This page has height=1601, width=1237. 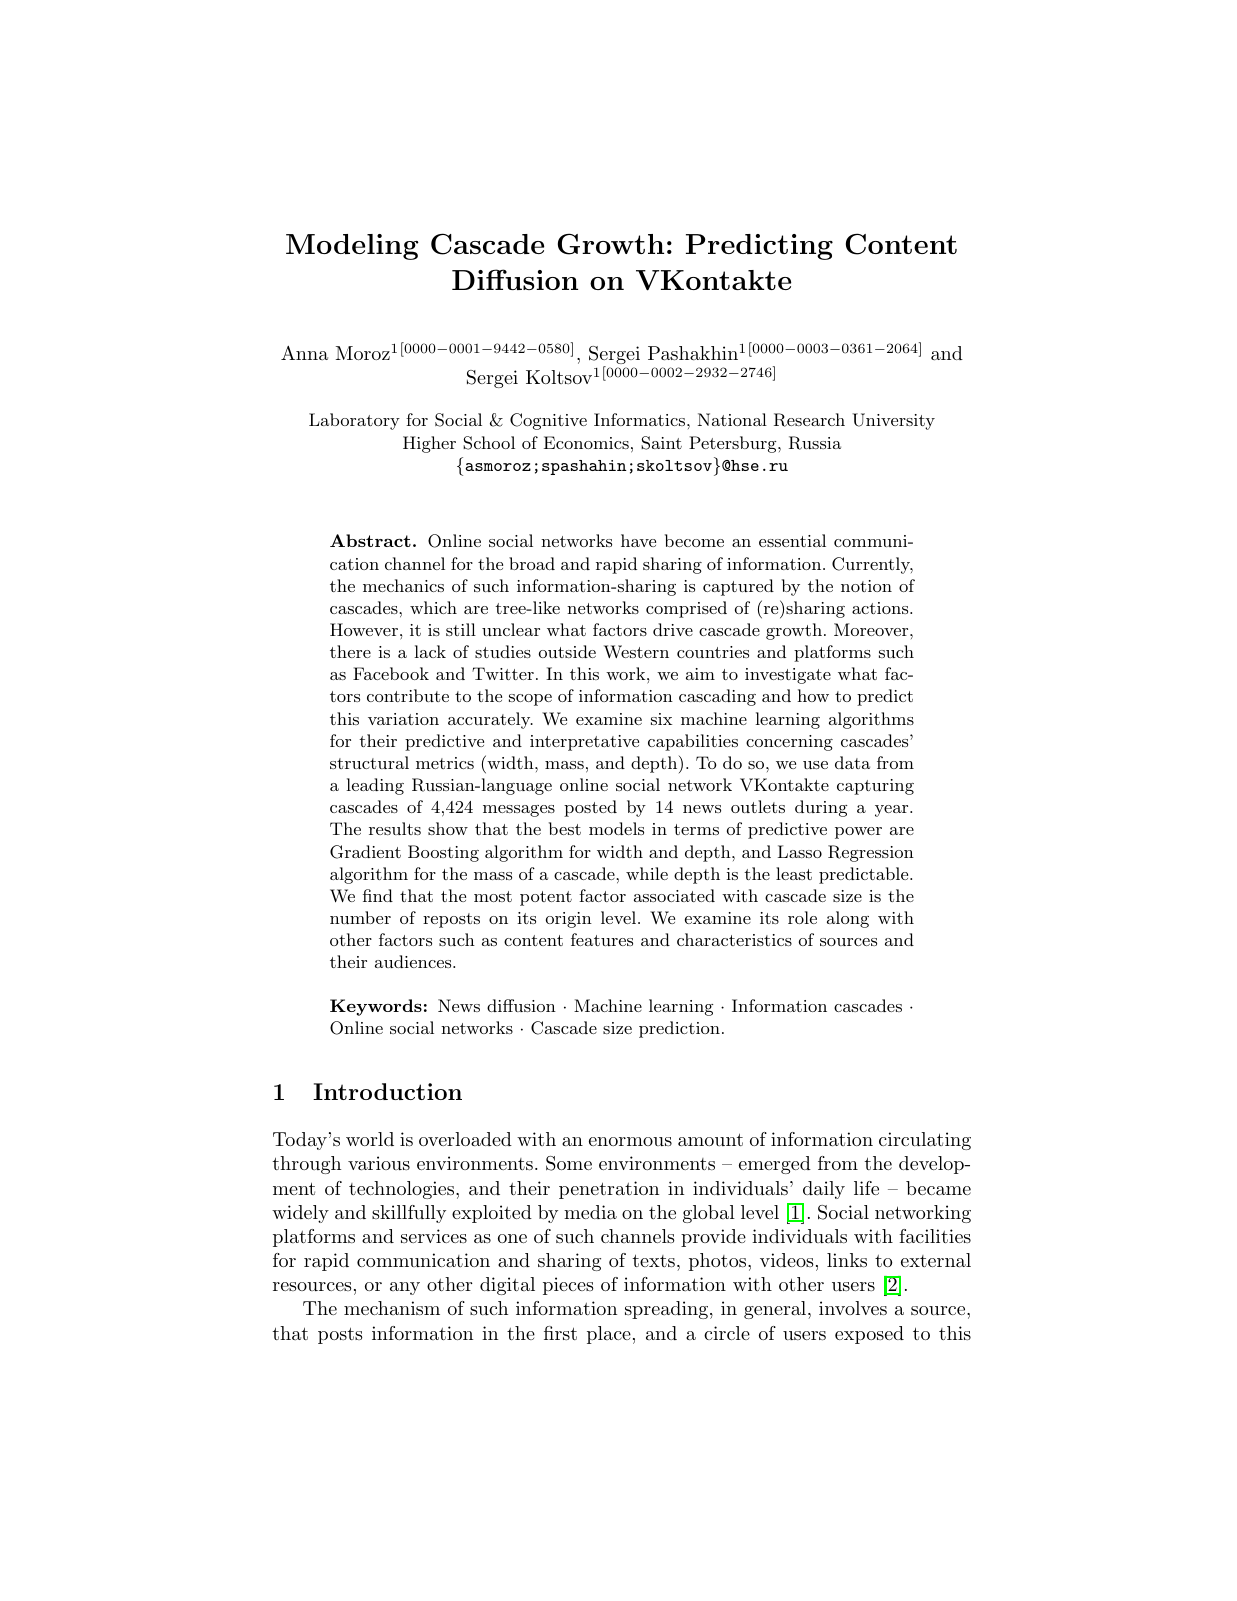 What do you see at coordinates (893, 421) in the page?
I see `University` at bounding box center [893, 421].
